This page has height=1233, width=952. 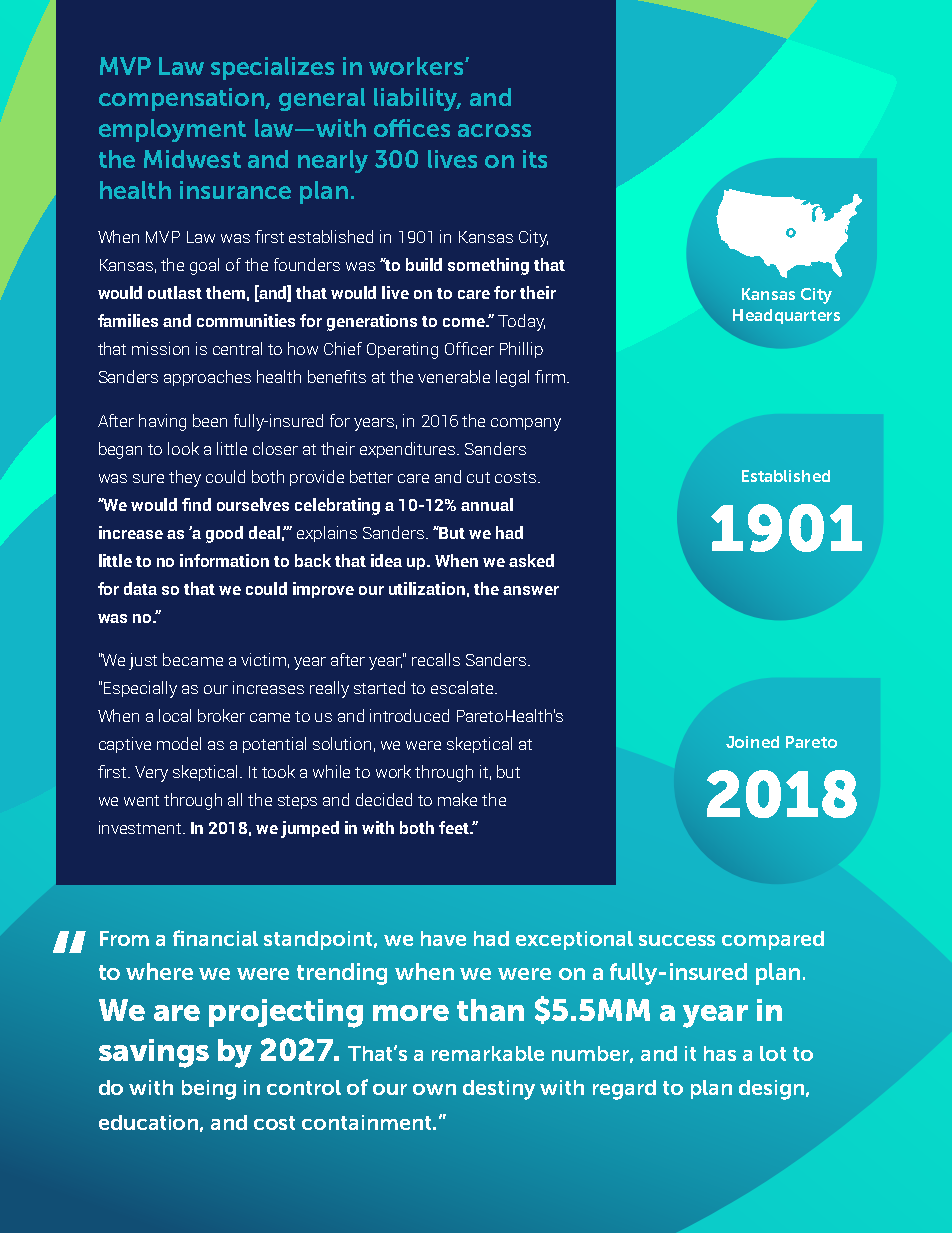 What do you see at coordinates (677, 940) in the page?
I see `success` at bounding box center [677, 940].
